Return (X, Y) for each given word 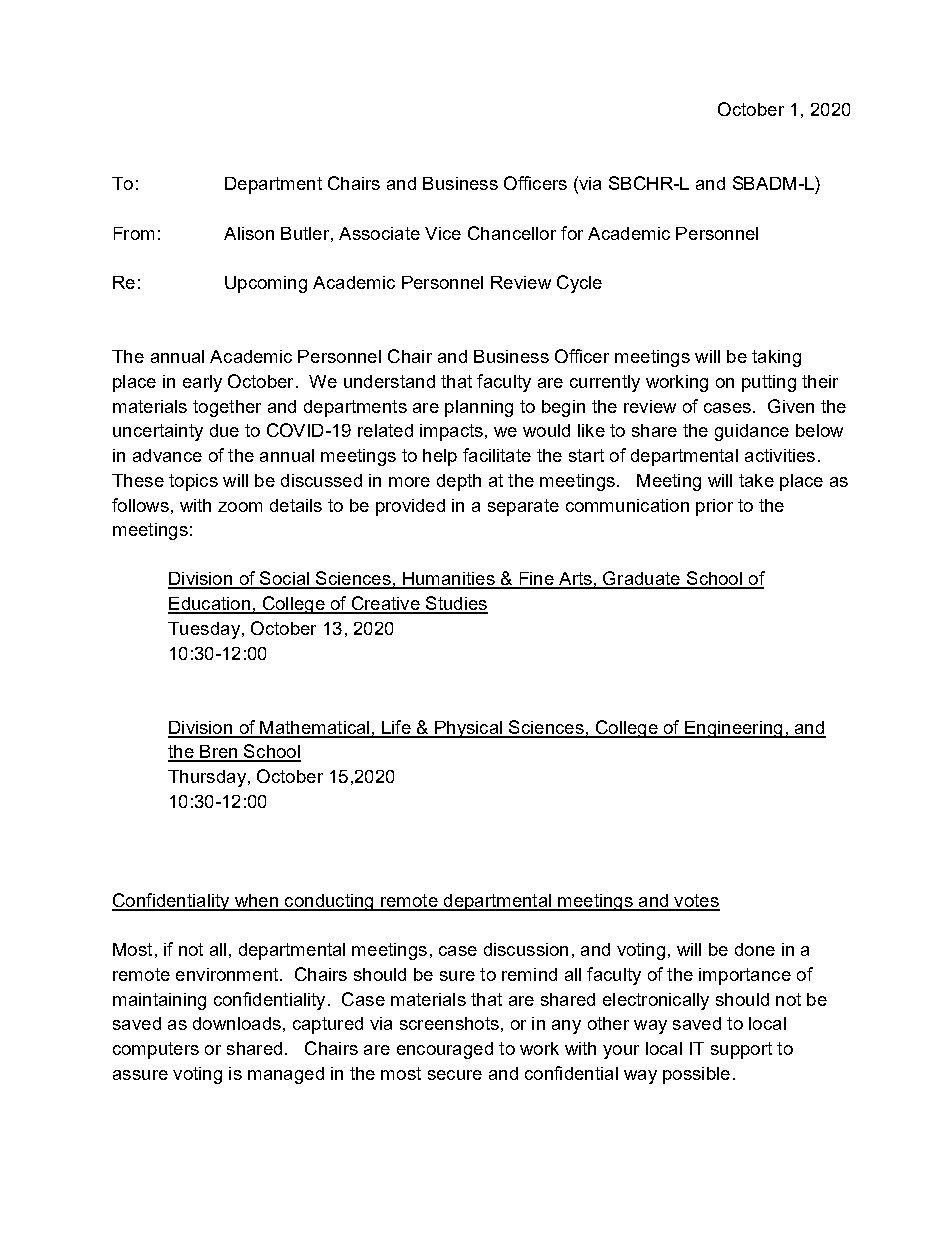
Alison (249, 233)
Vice (443, 233)
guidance (752, 432)
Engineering (734, 729)
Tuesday (204, 630)
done (755, 949)
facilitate (497, 455)
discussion (526, 949)
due (224, 430)
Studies (456, 604)
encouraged (445, 1050)
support (741, 1050)
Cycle (579, 284)
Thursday (207, 778)
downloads (237, 1023)
